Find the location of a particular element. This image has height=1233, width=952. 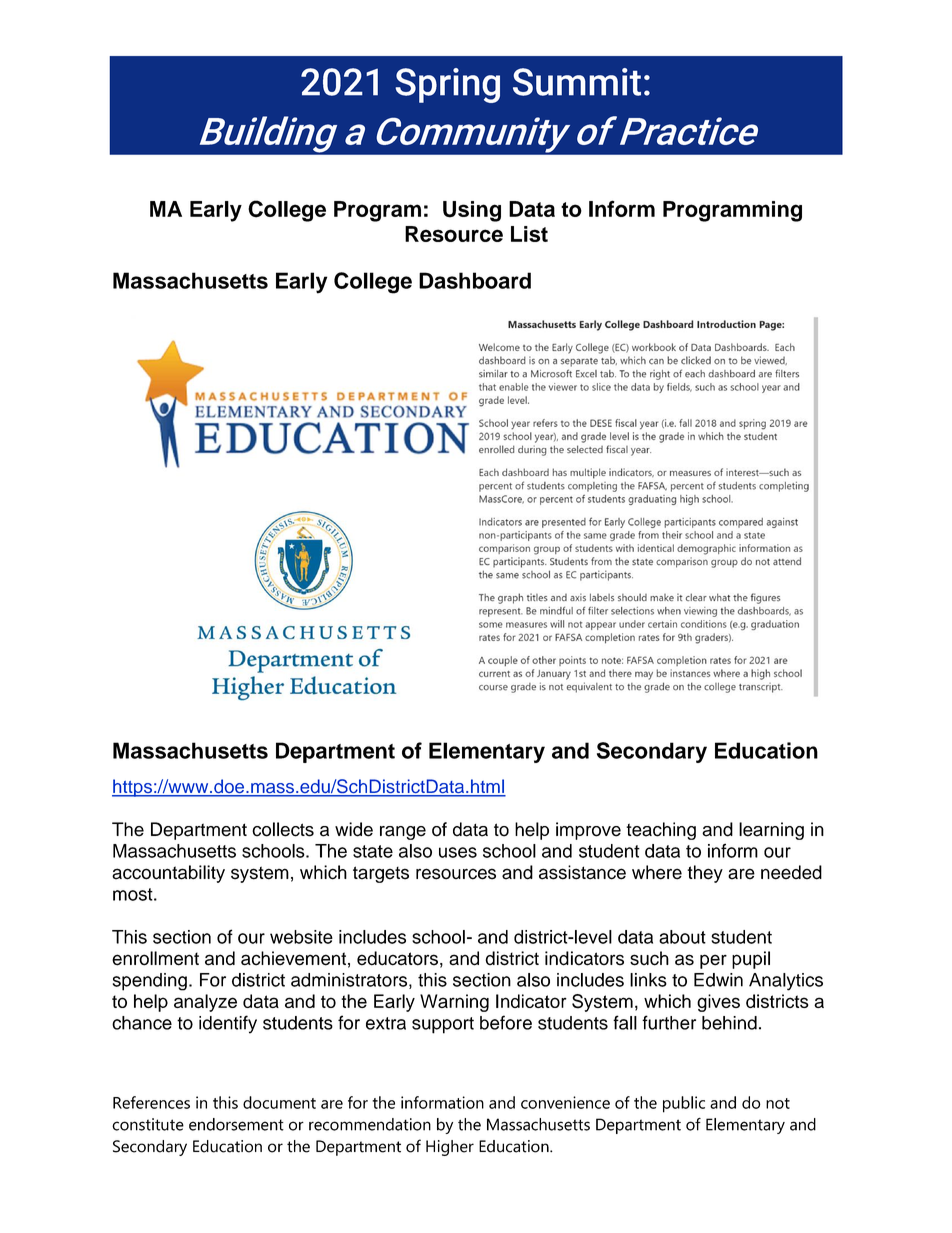

List is located at coordinates (529, 234).
